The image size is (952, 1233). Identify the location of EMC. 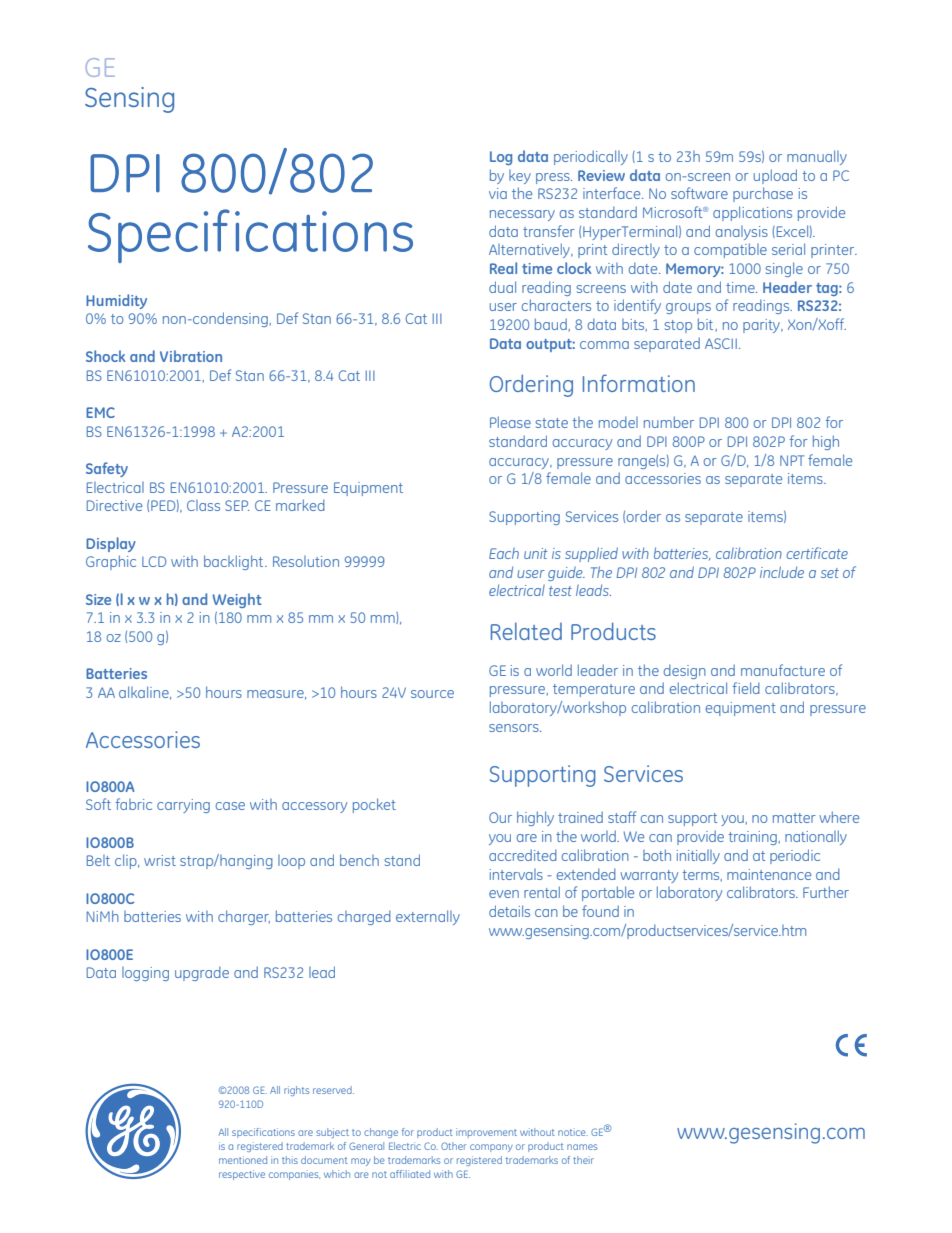
(100, 412).
